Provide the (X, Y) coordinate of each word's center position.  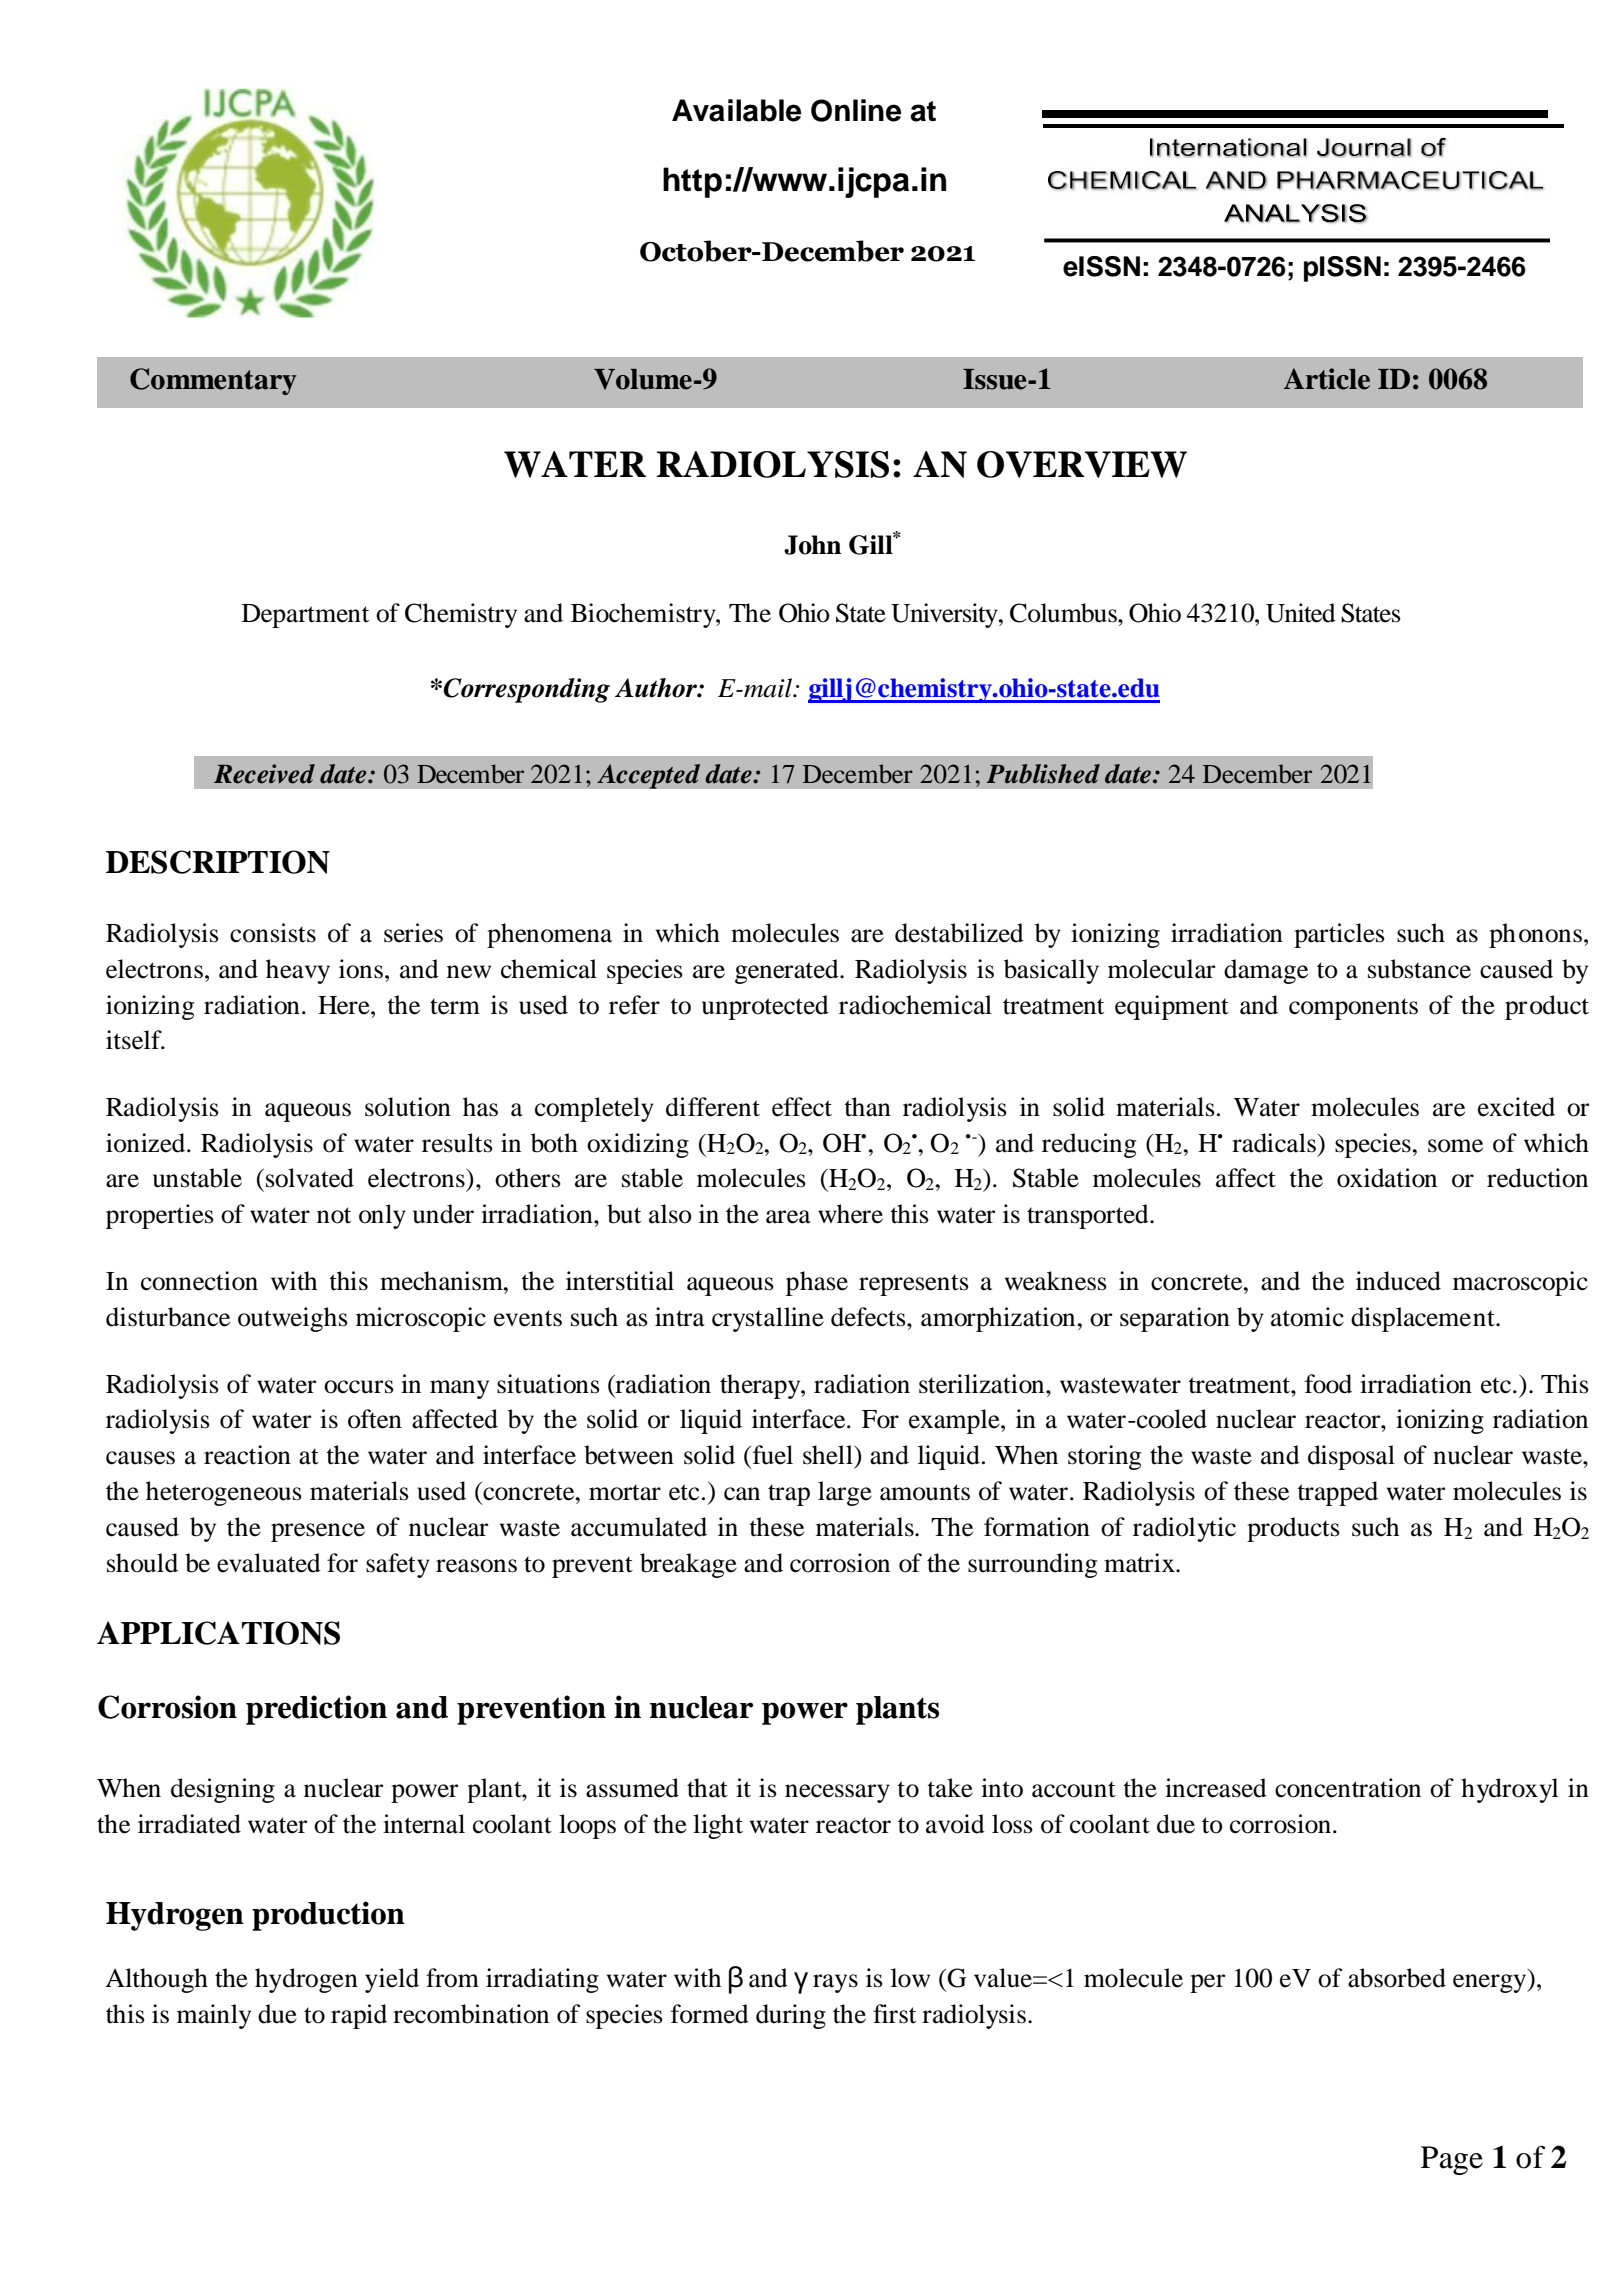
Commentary (213, 381)
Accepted (649, 776)
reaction (247, 1455)
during (791, 2016)
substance (1419, 969)
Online (856, 110)
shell (829, 1455)
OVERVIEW (1082, 464)
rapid (359, 2016)
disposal (1351, 1457)
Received (264, 774)
